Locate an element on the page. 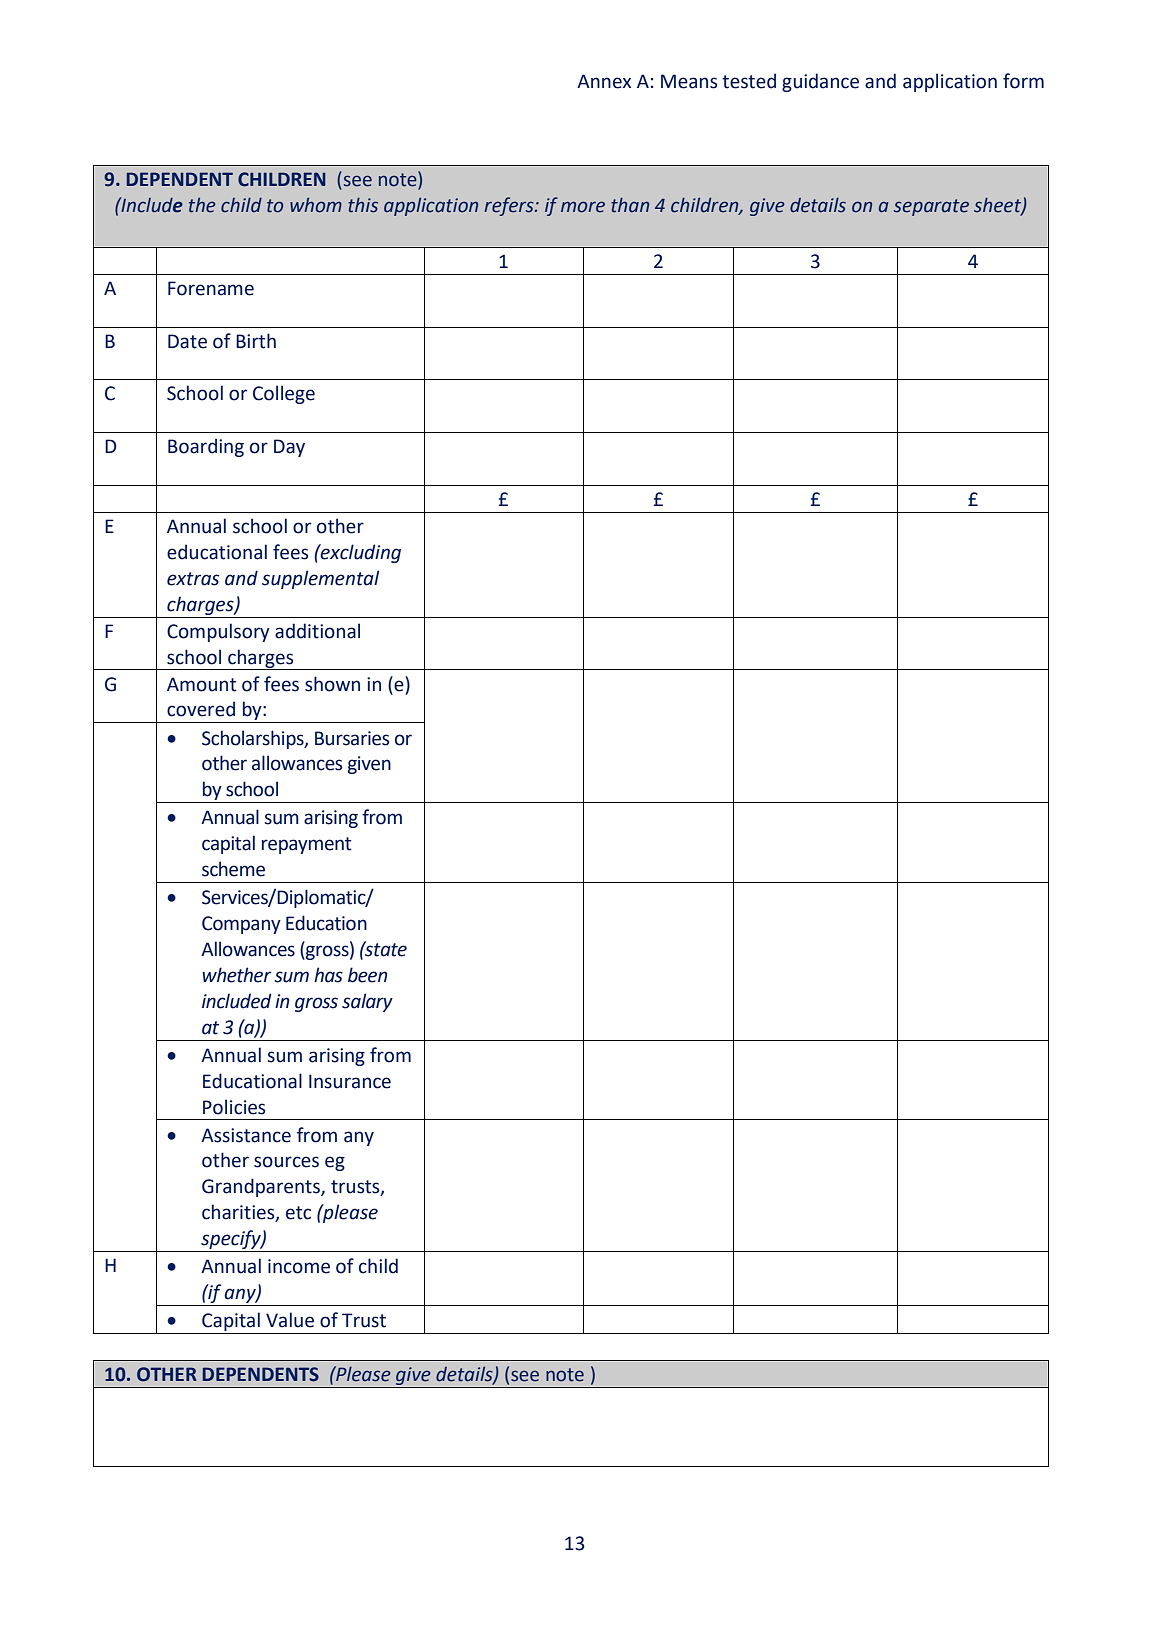 This document has width=1149, height=1625. more is located at coordinates (583, 207).
